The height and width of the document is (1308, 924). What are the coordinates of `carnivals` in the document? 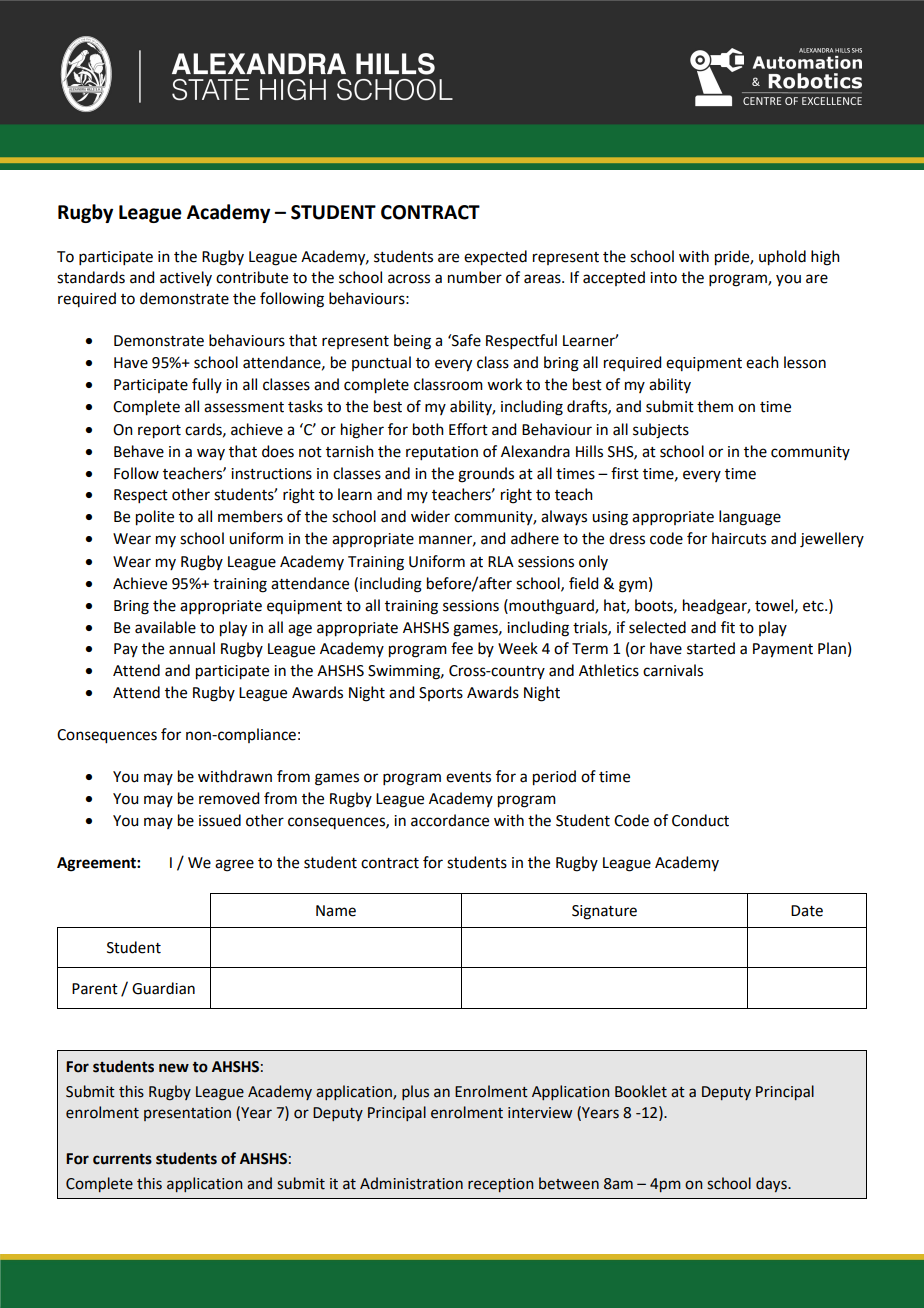 It's located at (673, 670).
